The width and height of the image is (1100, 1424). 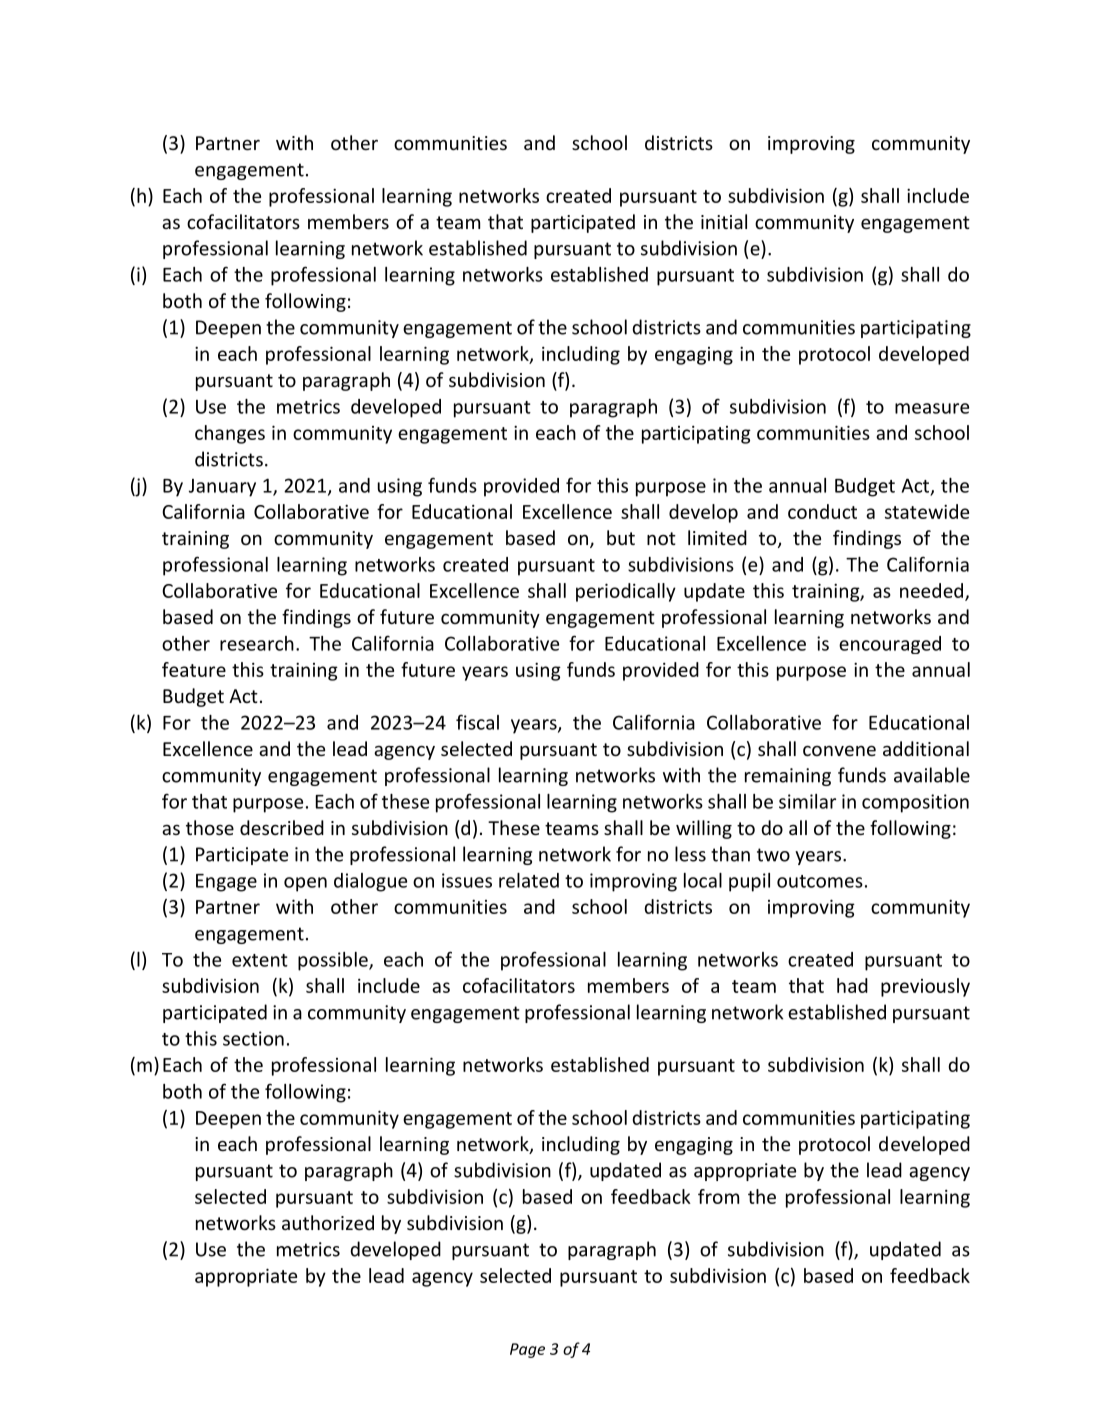 I want to click on related, so click(x=529, y=880).
